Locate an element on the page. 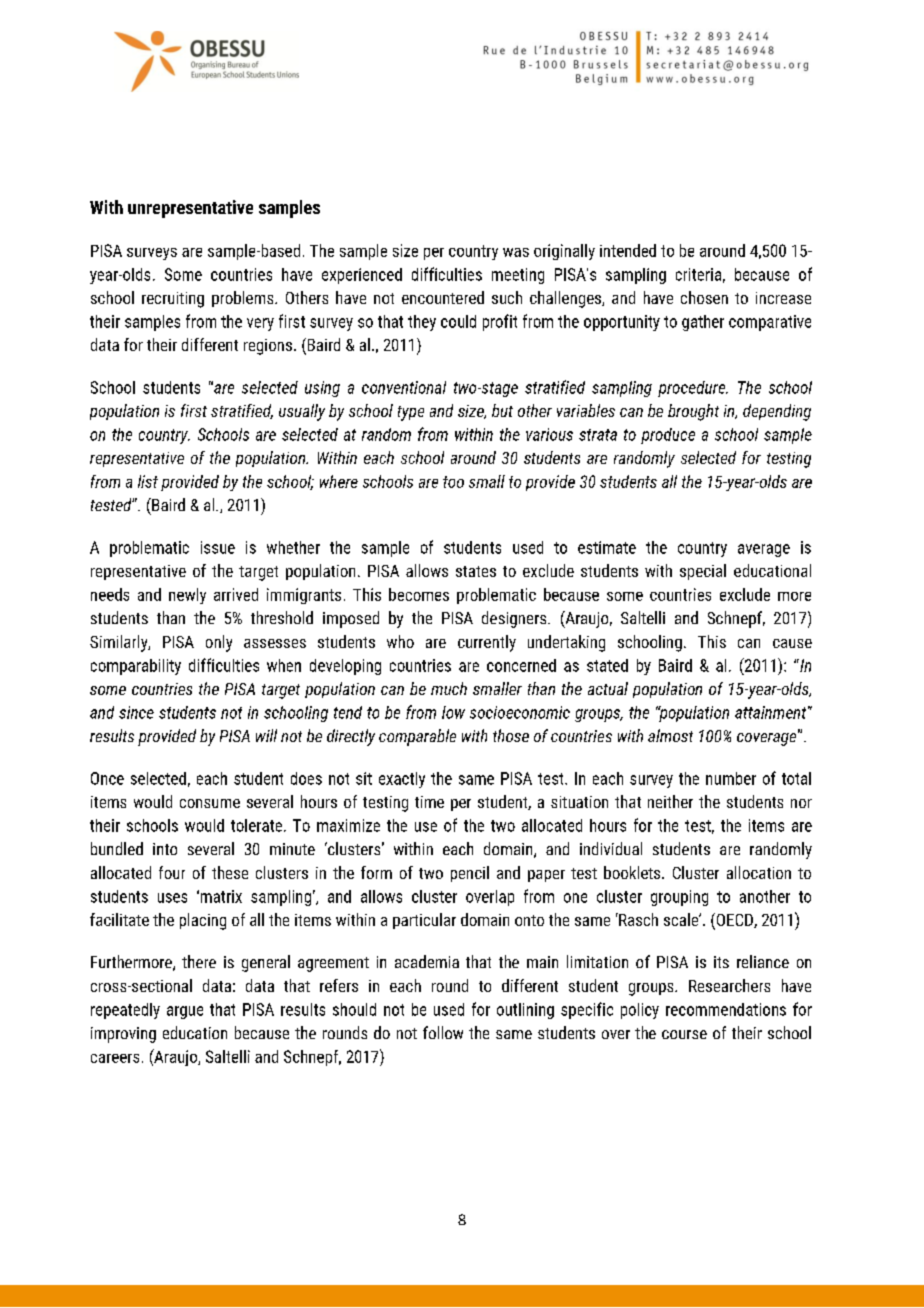 Image resolution: width=924 pixels, height=1308 pixels. argue is located at coordinates (185, 1012).
